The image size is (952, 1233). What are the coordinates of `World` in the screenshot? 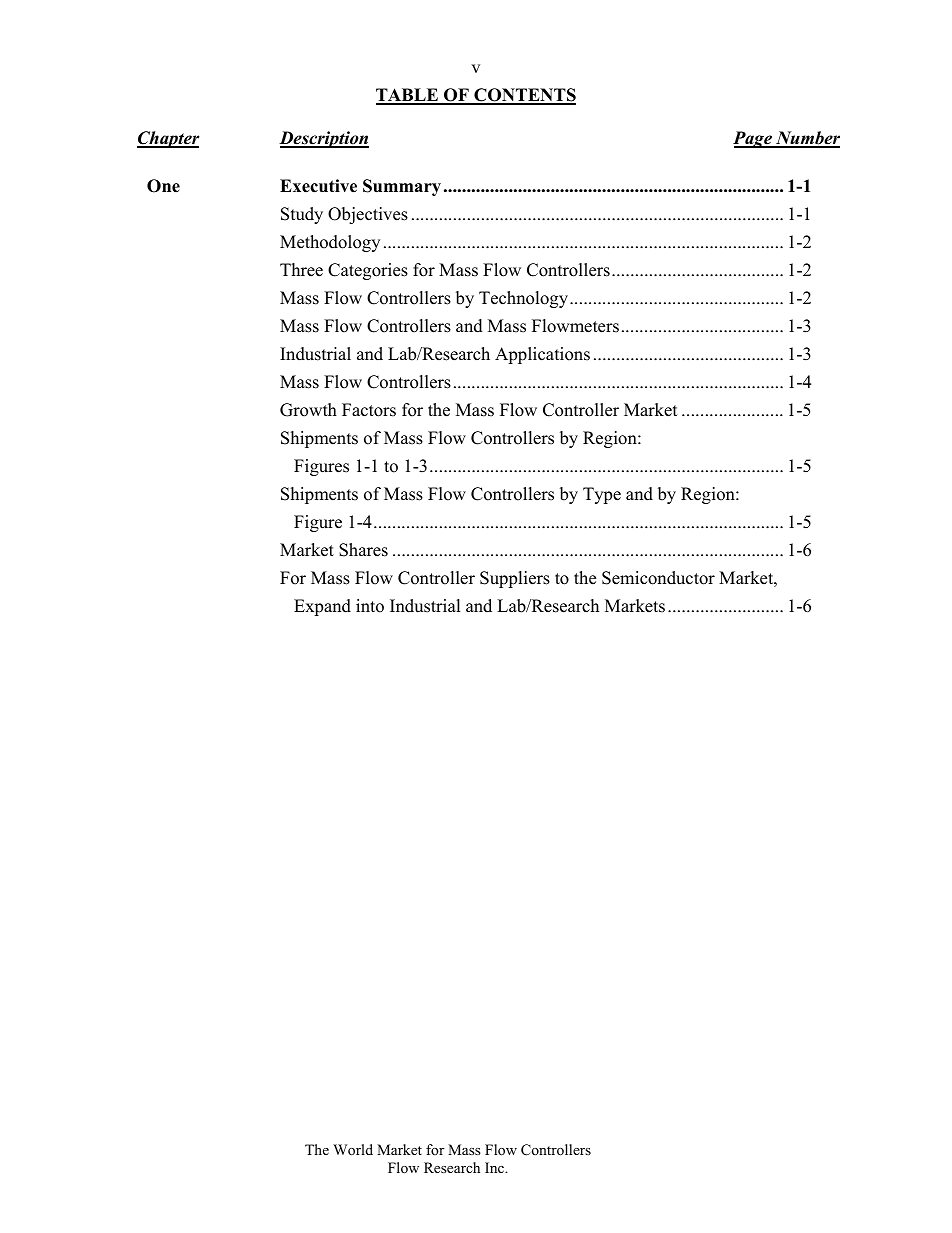 It's located at (353, 1149).
